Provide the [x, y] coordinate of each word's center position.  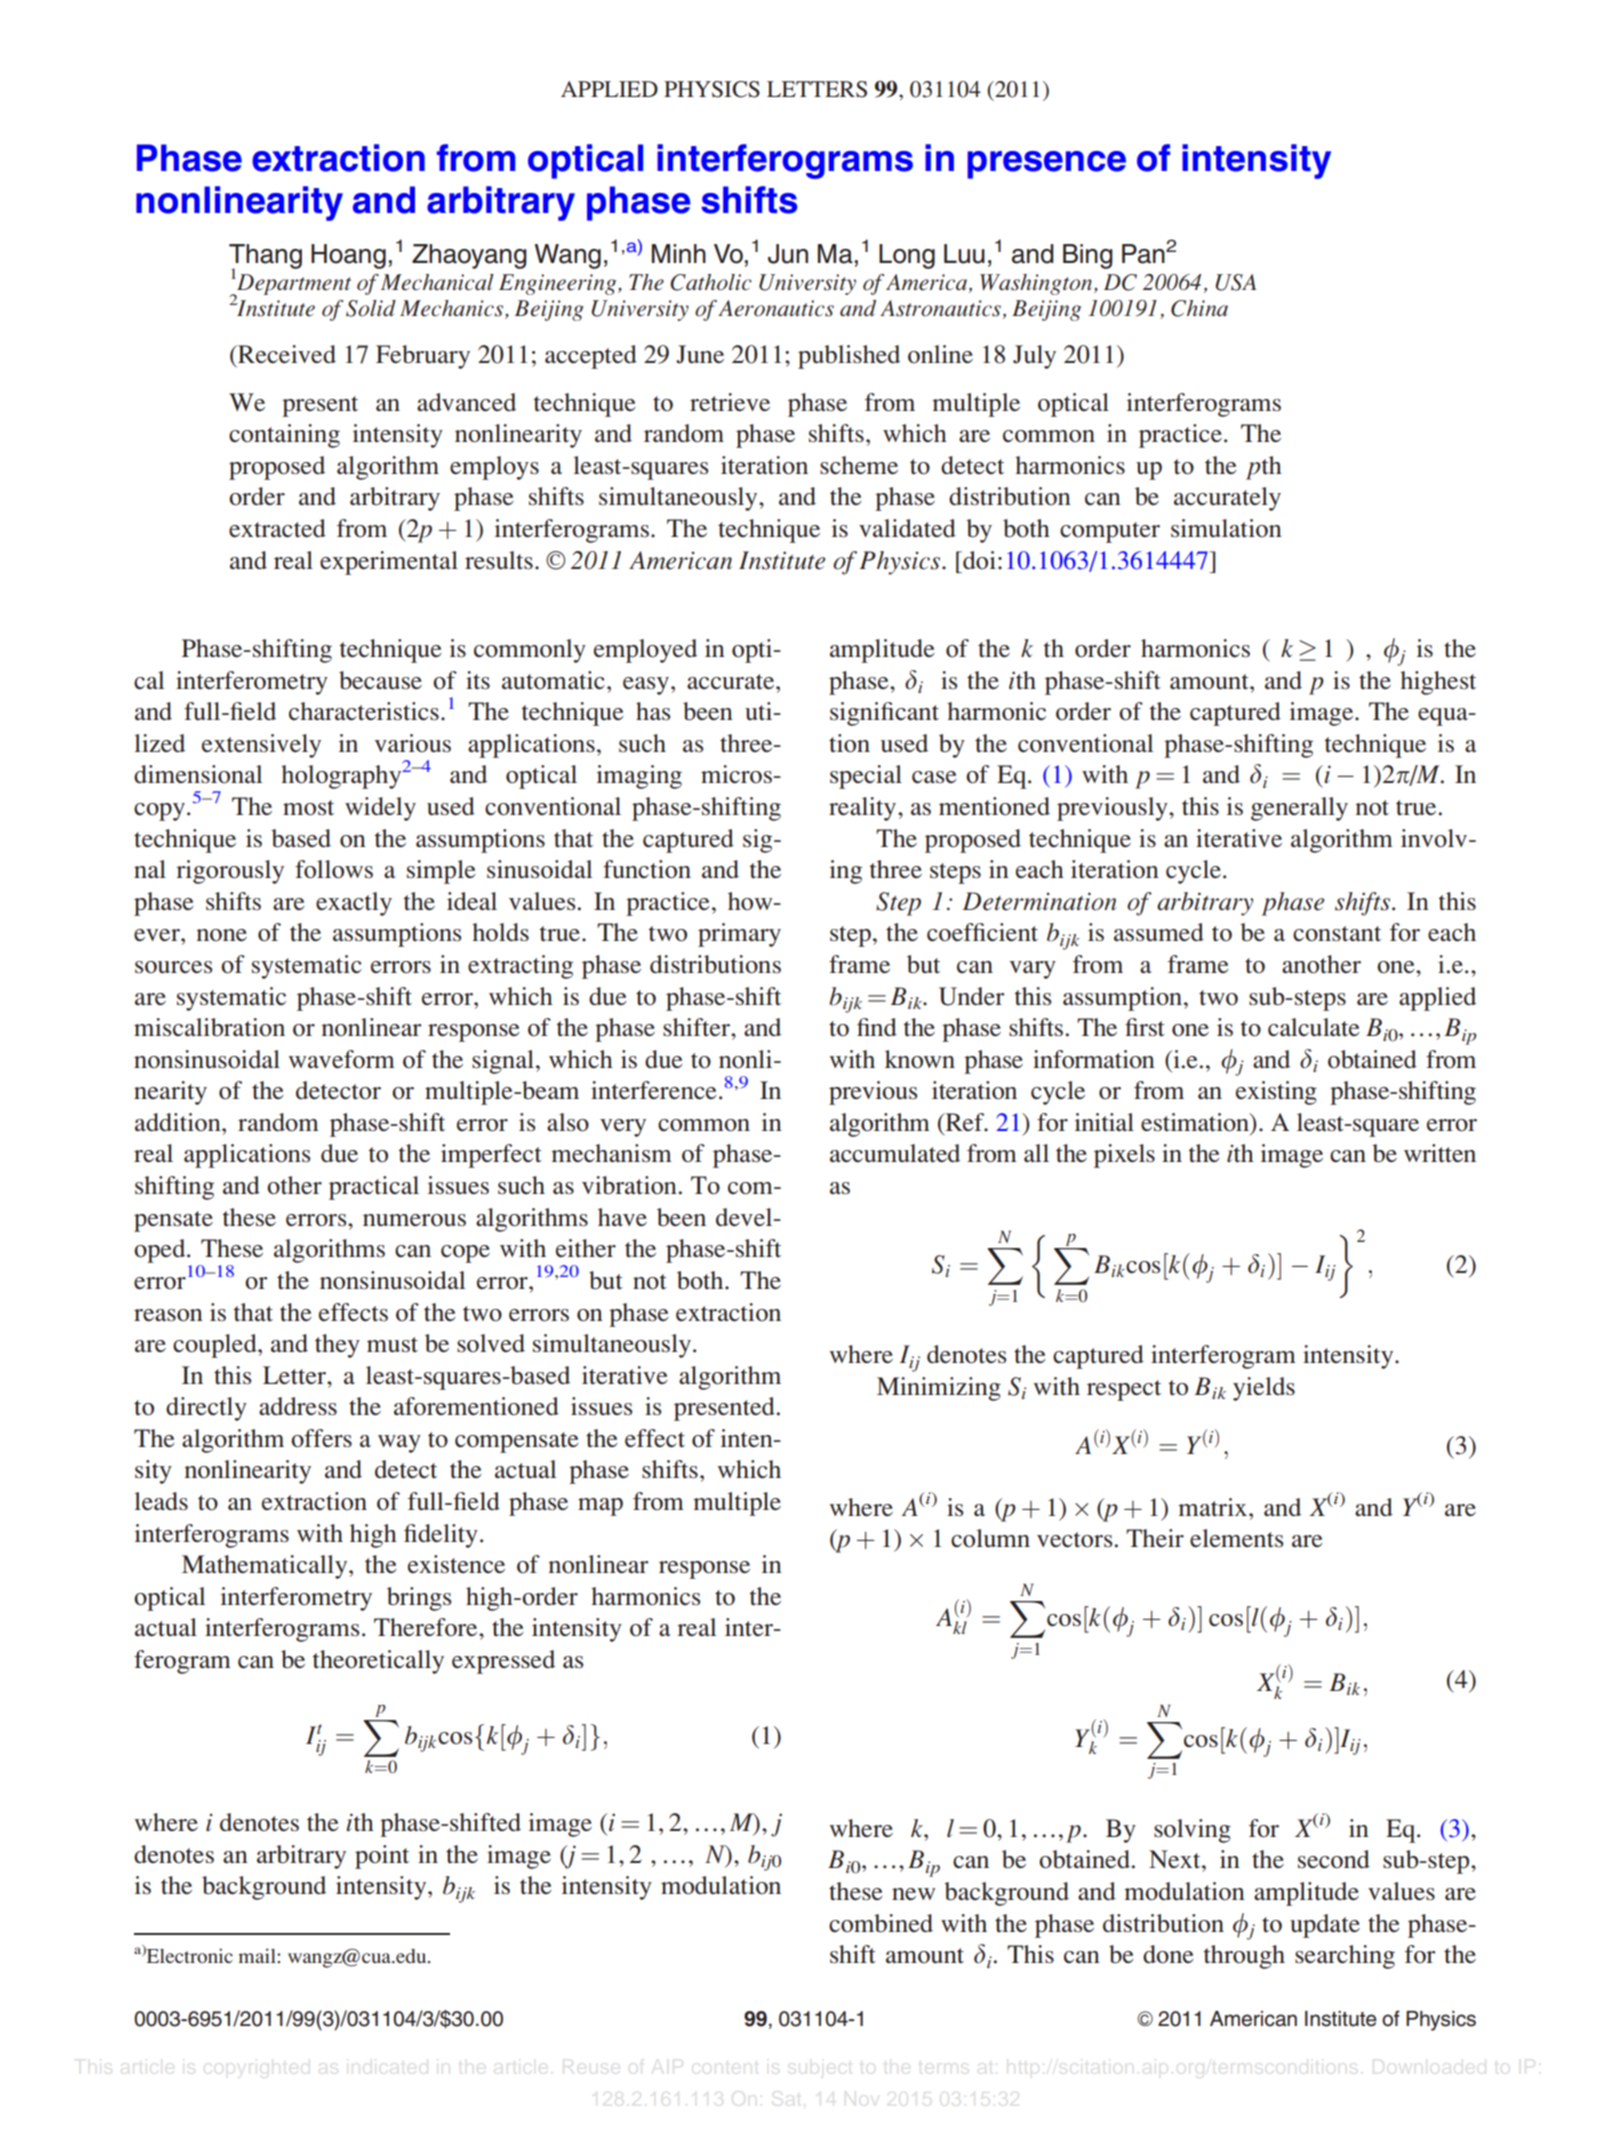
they [337, 1346]
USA [1235, 282]
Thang [265, 258]
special [866, 777]
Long [907, 256]
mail [258, 1955]
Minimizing [939, 1389]
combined [881, 1923]
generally [1299, 809]
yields [1264, 1389]
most [308, 808]
